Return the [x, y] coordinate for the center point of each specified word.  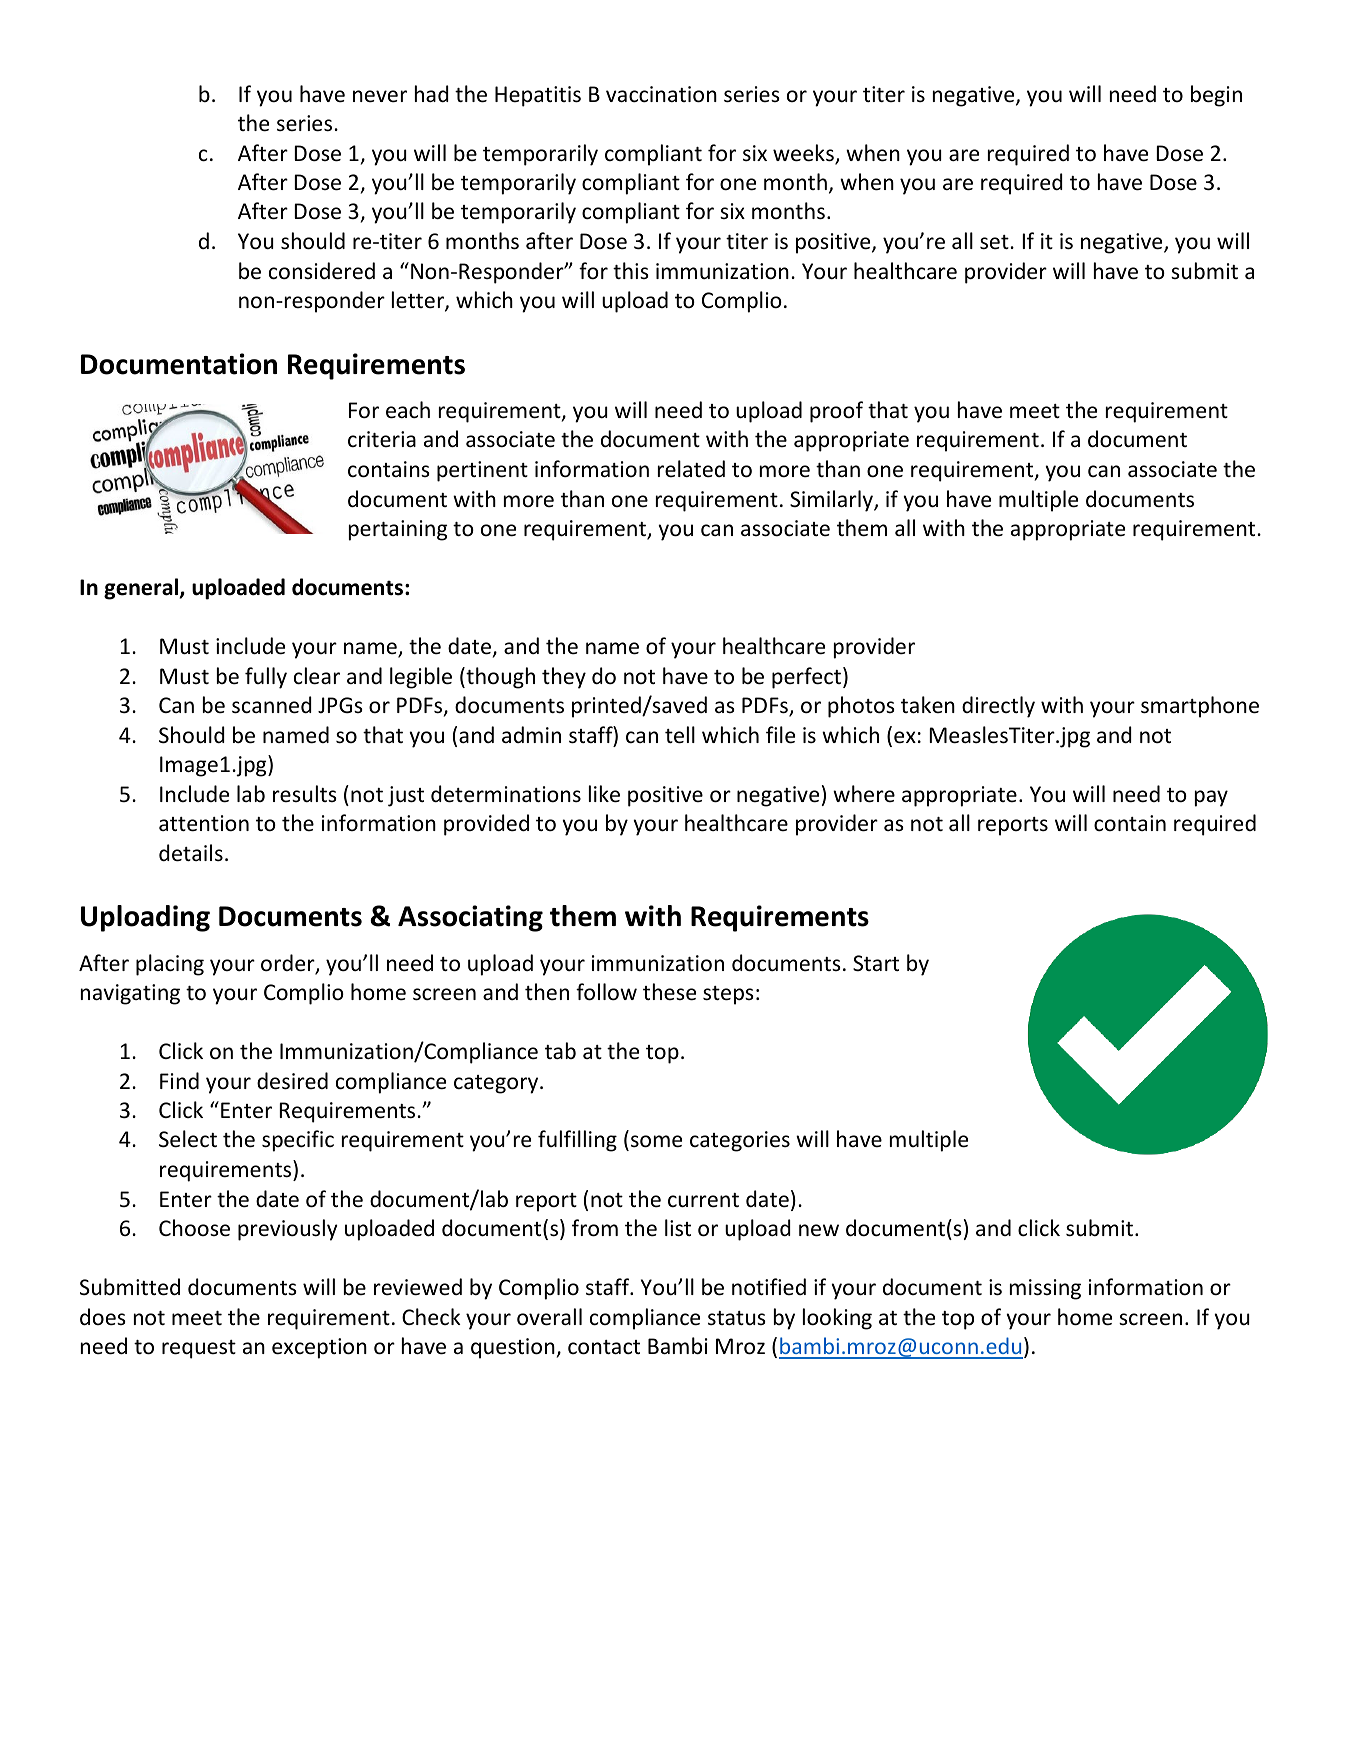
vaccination [661, 94]
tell [680, 735]
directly [998, 707]
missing [1045, 1289]
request [199, 1349]
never [380, 96]
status [737, 1318]
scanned [272, 705]
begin [1216, 96]
